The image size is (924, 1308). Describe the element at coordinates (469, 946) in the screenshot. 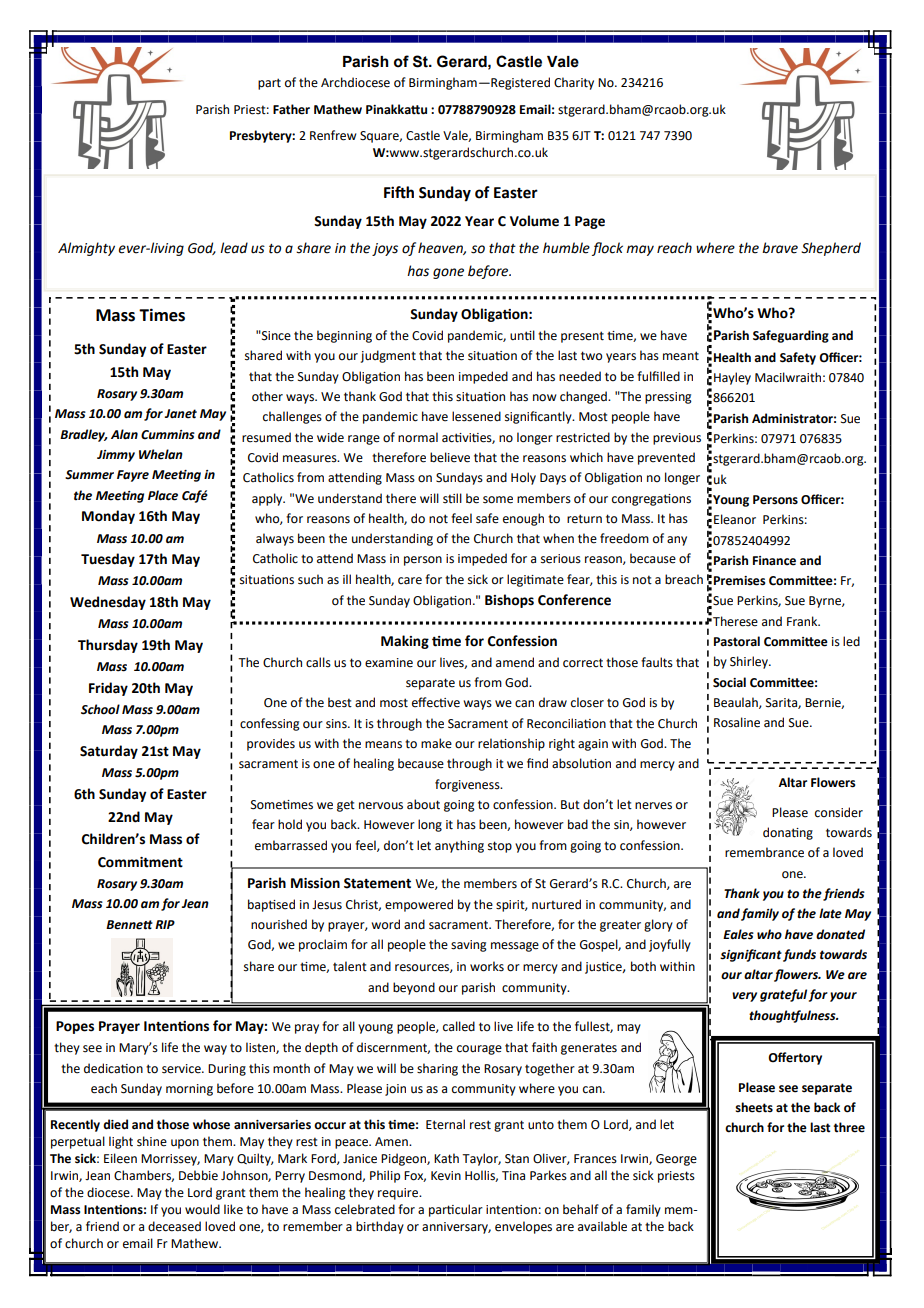

I see `saving` at that location.
